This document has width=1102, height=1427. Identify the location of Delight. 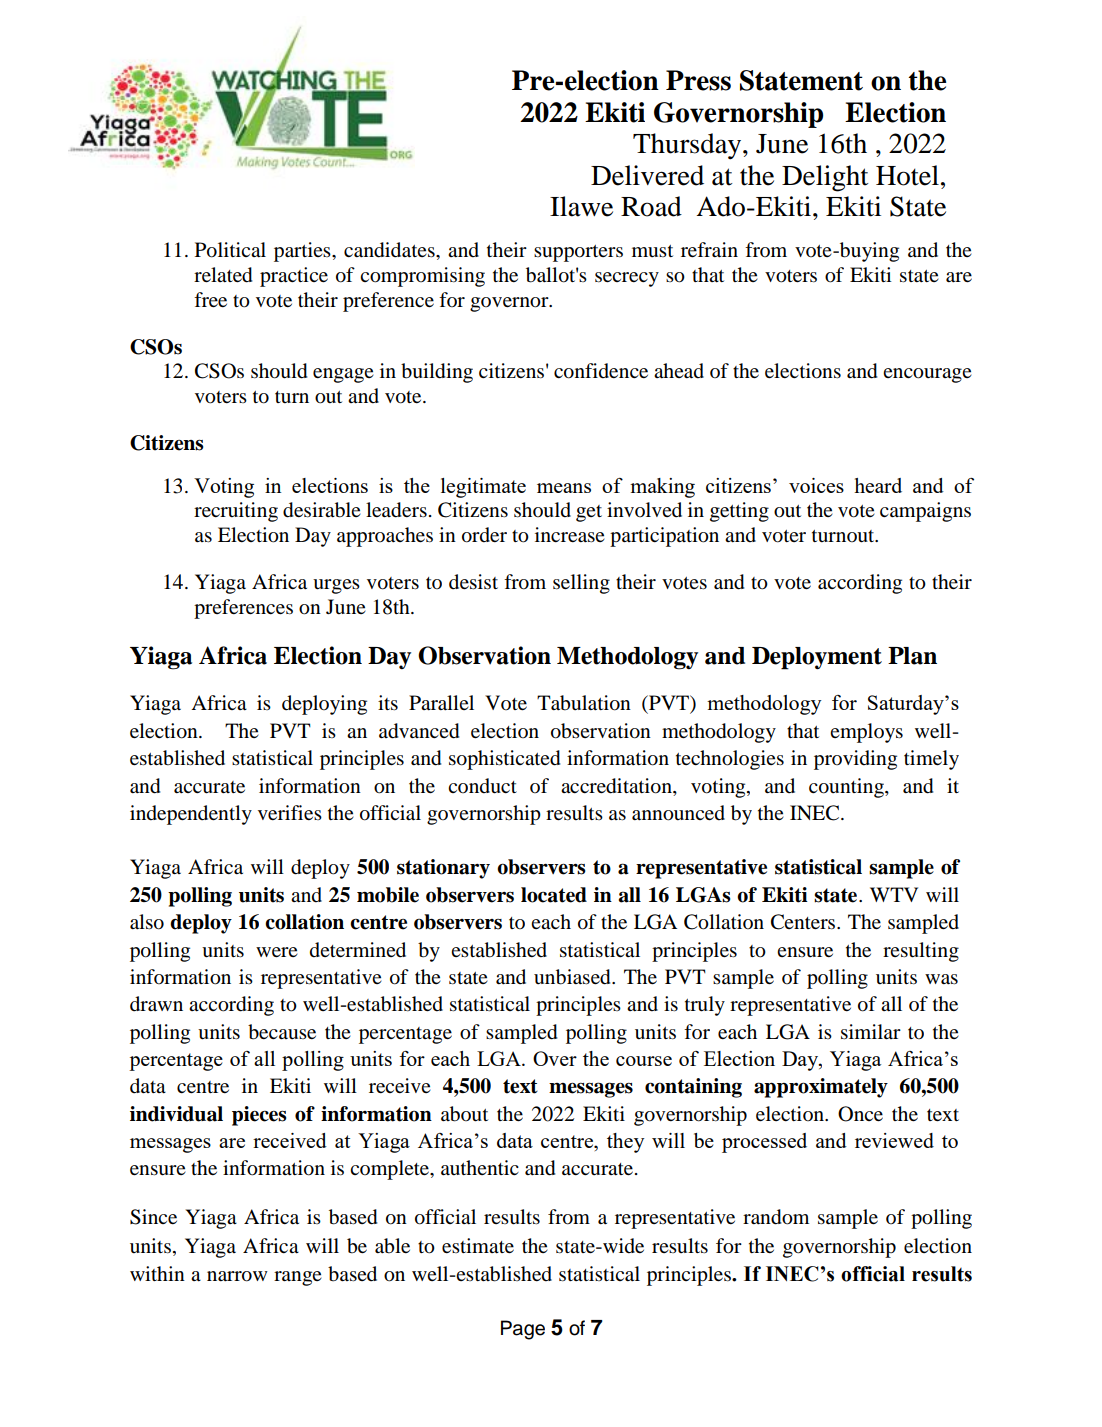
(825, 178).
